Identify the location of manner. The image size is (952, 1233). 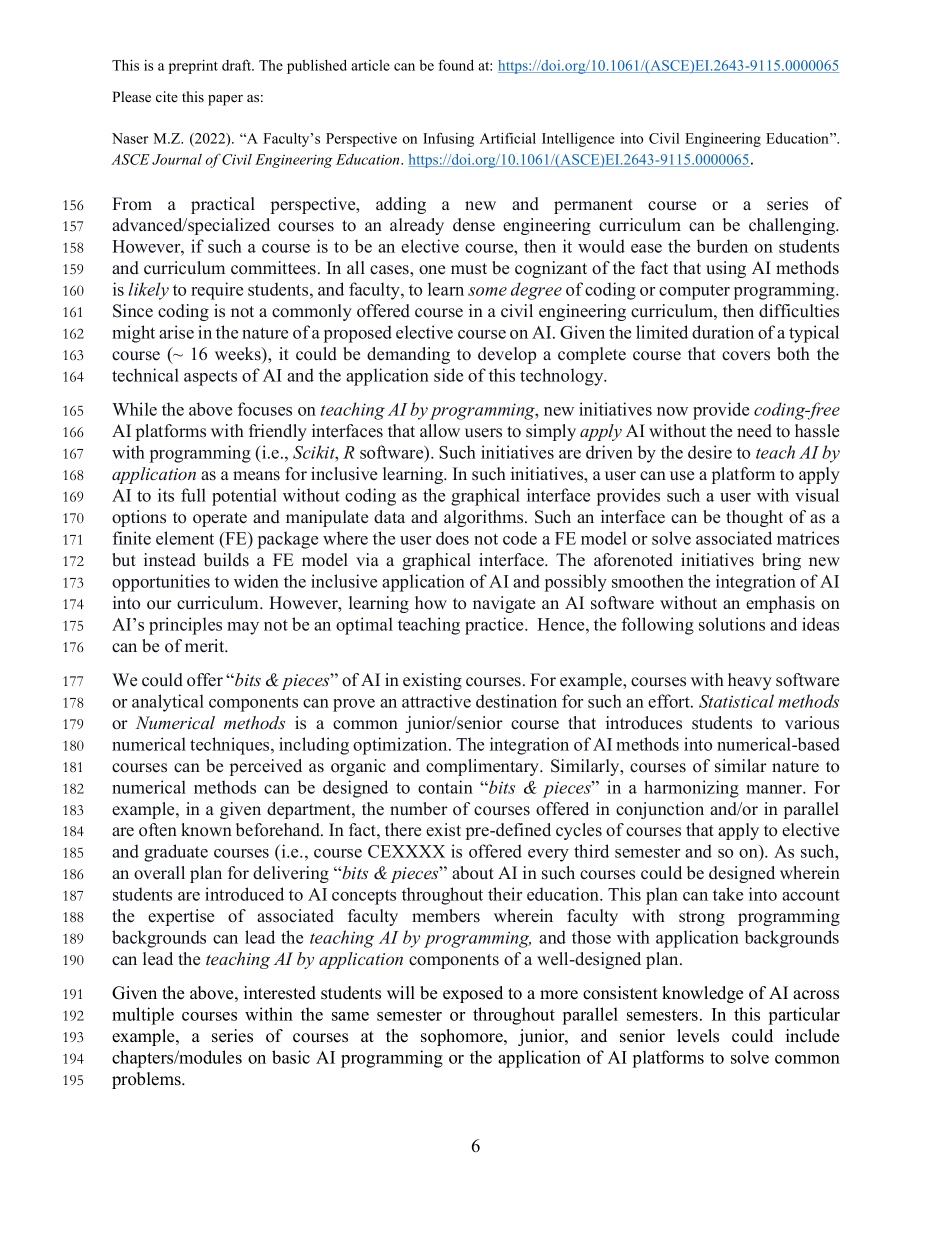
(775, 789).
